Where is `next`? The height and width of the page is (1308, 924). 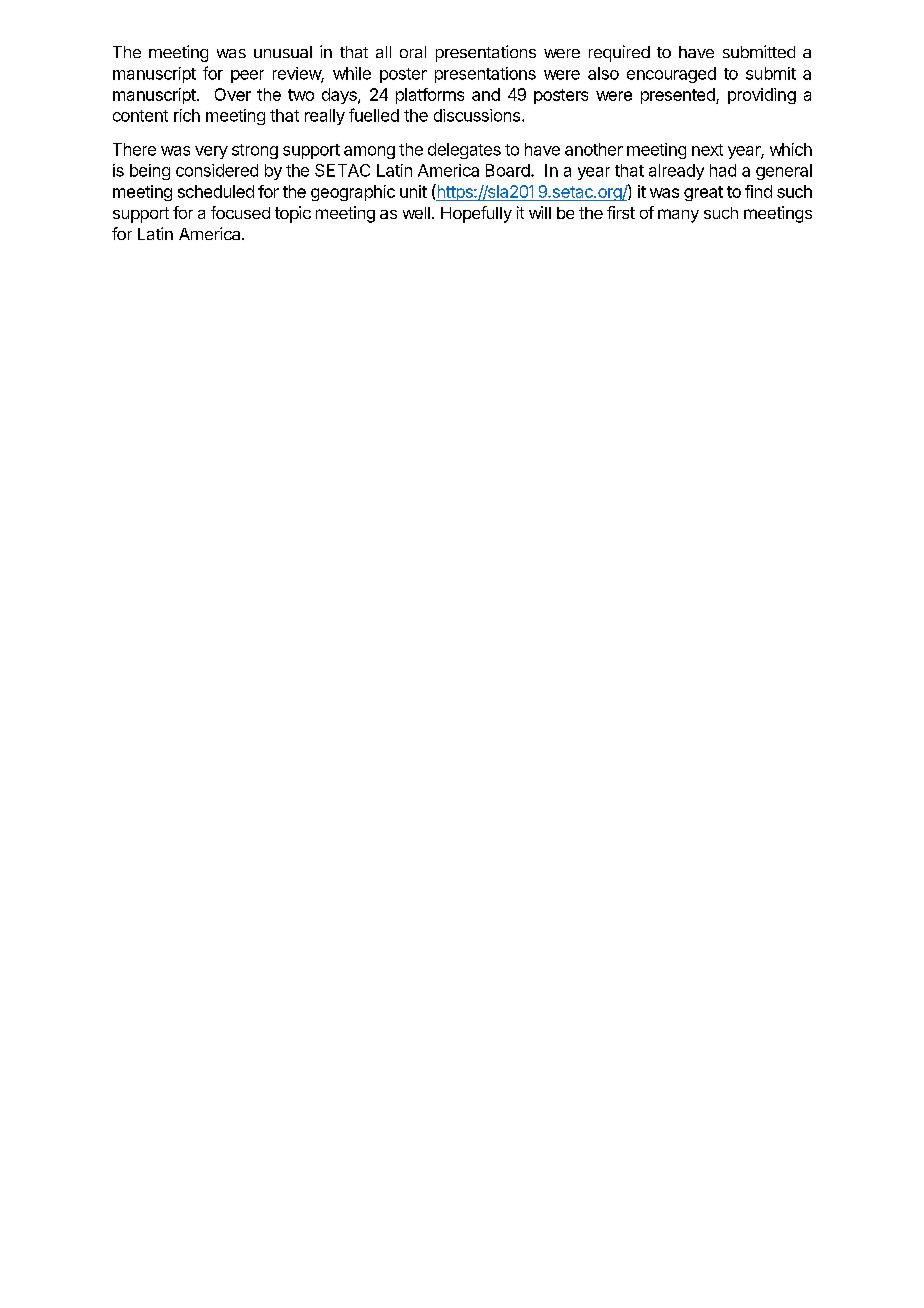 next is located at coordinates (707, 150).
